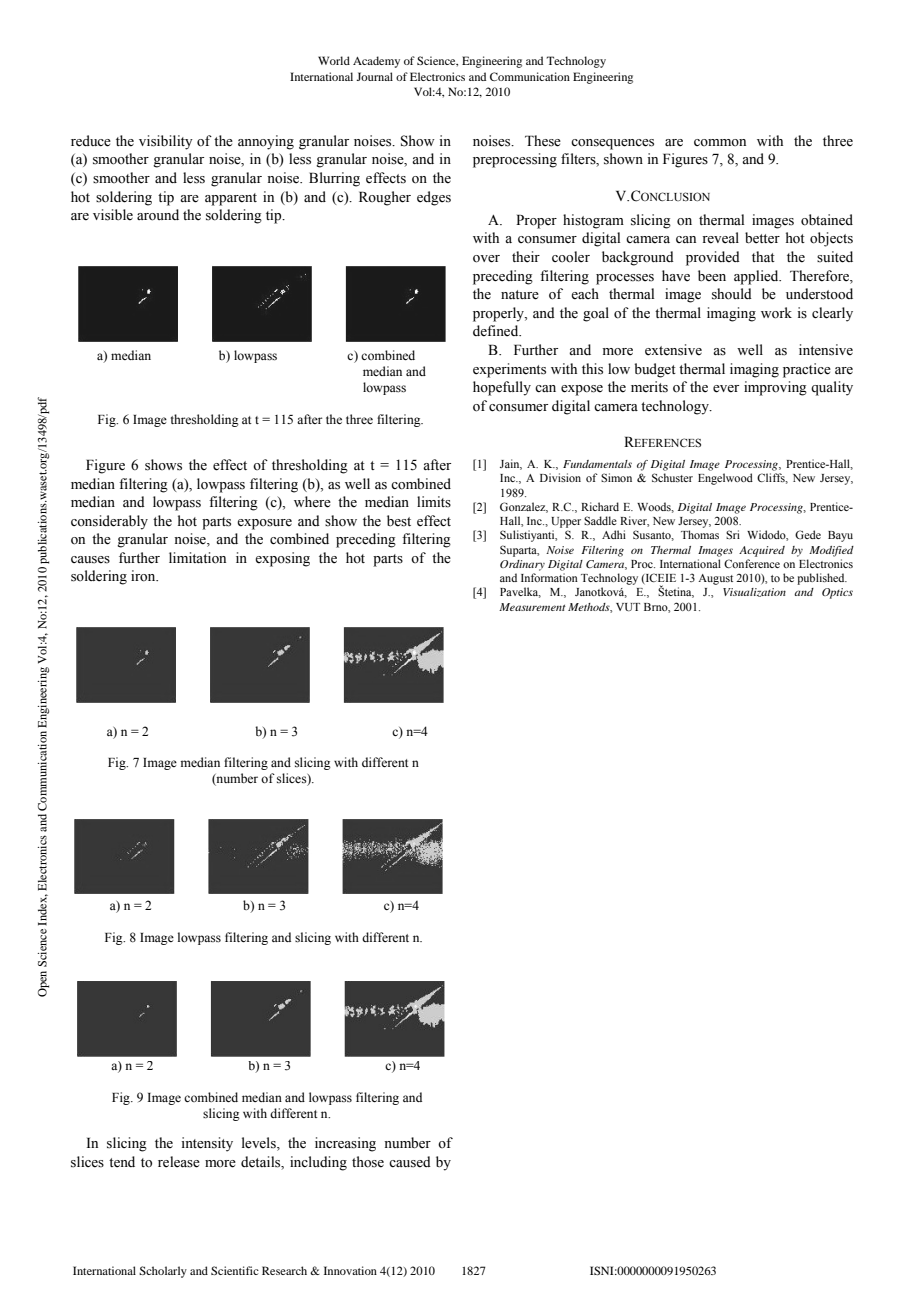 This screenshot has height=1308, width=924. What do you see at coordinates (410, 1162) in the screenshot?
I see `caused` at bounding box center [410, 1162].
